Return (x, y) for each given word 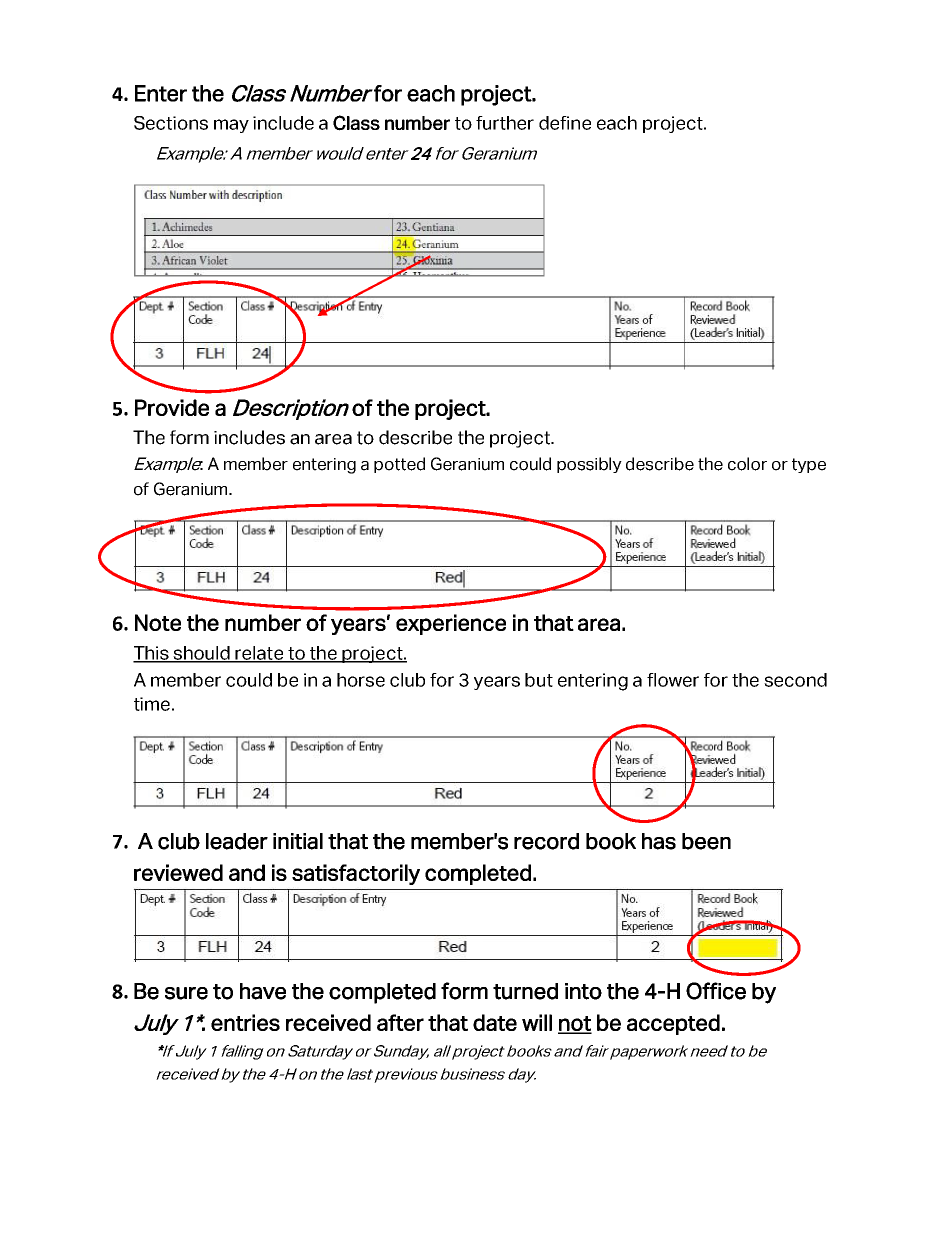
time (152, 704)
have (263, 991)
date (495, 1022)
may (231, 126)
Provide (172, 407)
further (505, 123)
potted (399, 465)
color (747, 464)
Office (716, 991)
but (539, 680)
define (565, 123)
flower (673, 680)
